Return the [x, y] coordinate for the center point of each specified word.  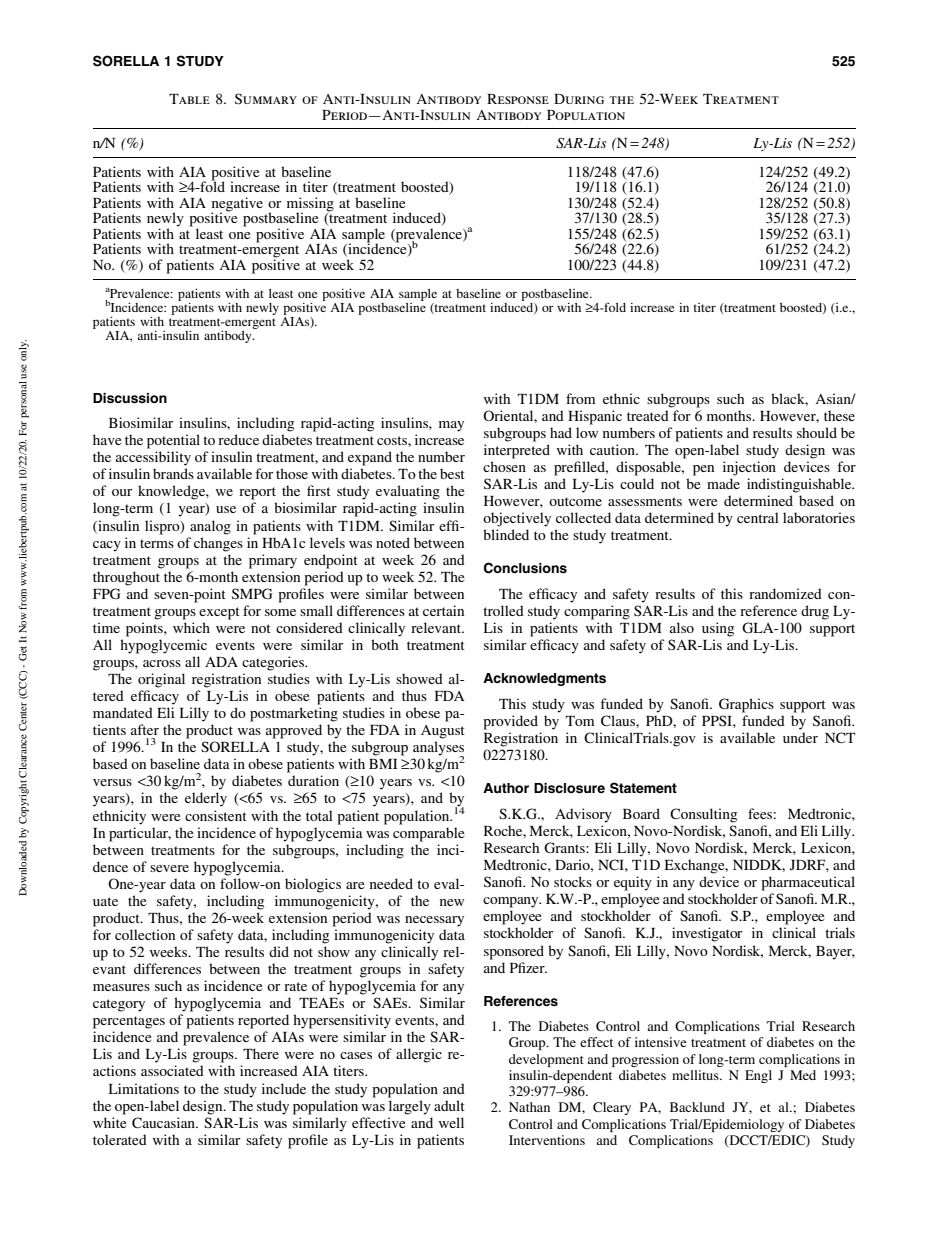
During [579, 99]
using [718, 629]
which [191, 627]
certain [443, 610]
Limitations [144, 1088]
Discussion [130, 398]
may [451, 426]
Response [518, 99]
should [817, 432]
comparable [428, 834]
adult [449, 1105]
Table [189, 99]
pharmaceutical [808, 883]
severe [169, 868]
